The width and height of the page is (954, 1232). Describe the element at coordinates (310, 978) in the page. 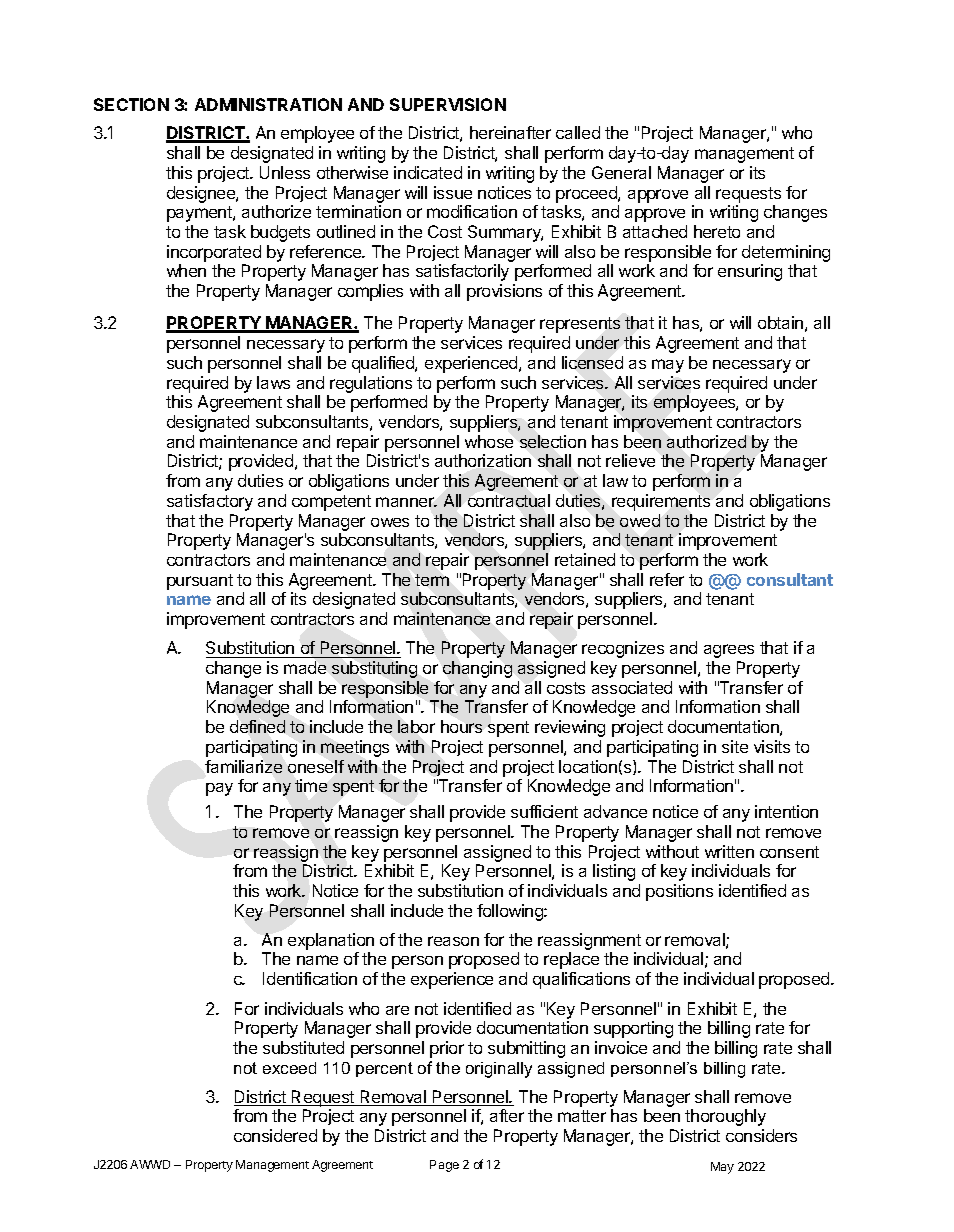

I see `Identification` at that location.
